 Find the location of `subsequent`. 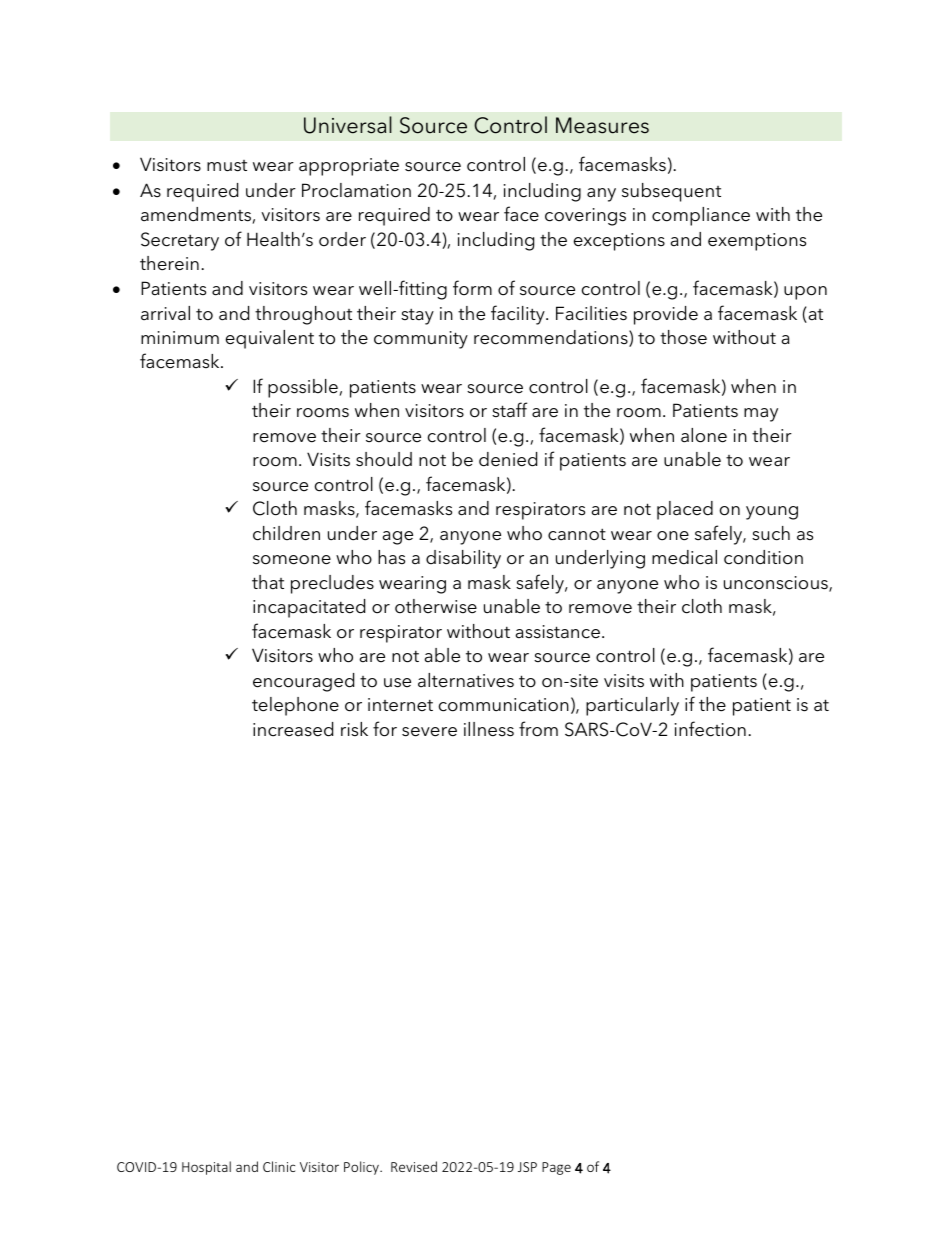

subsequent is located at coordinates (671, 192).
